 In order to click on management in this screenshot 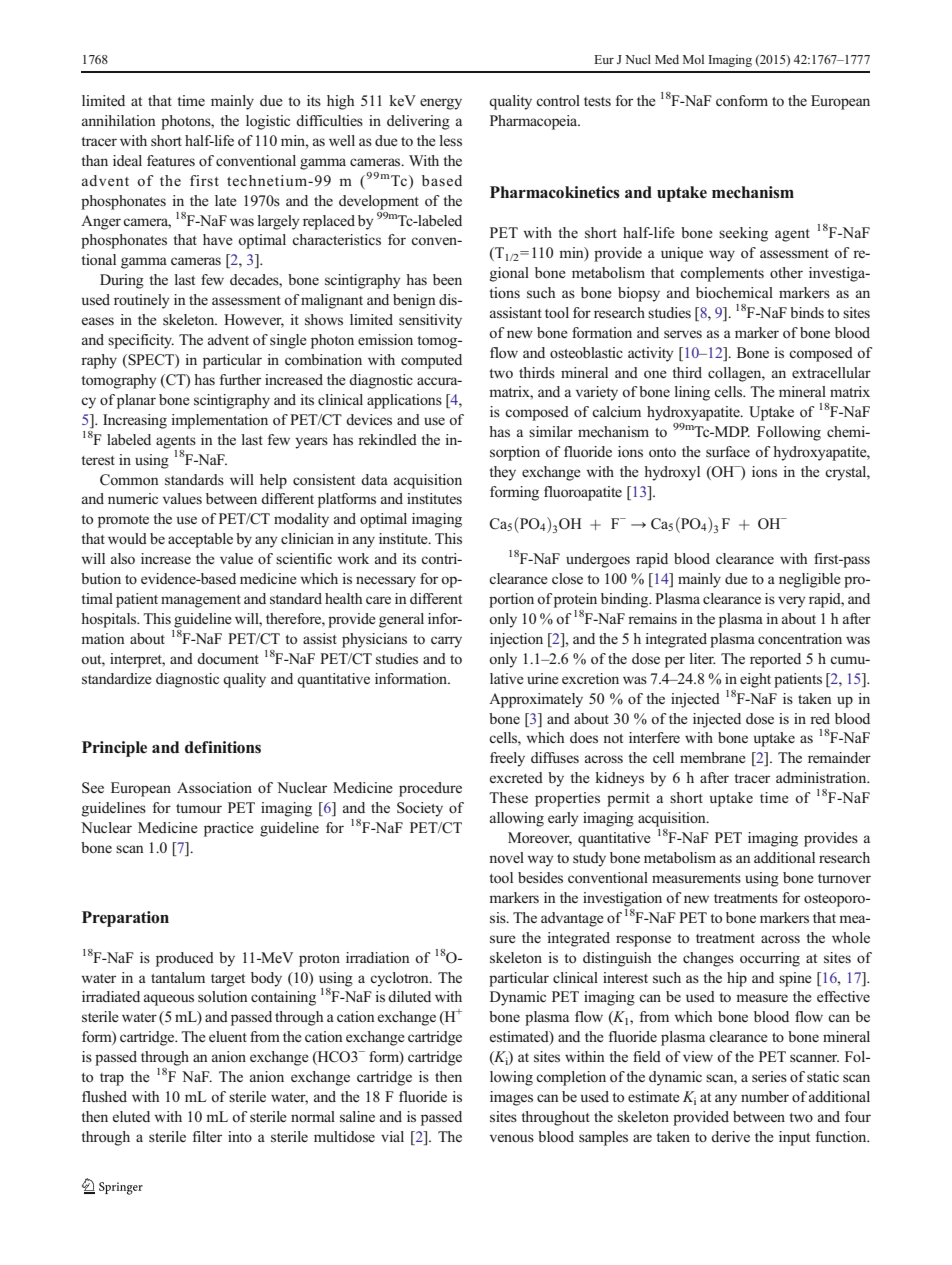, I will do `click(201, 601)`.
